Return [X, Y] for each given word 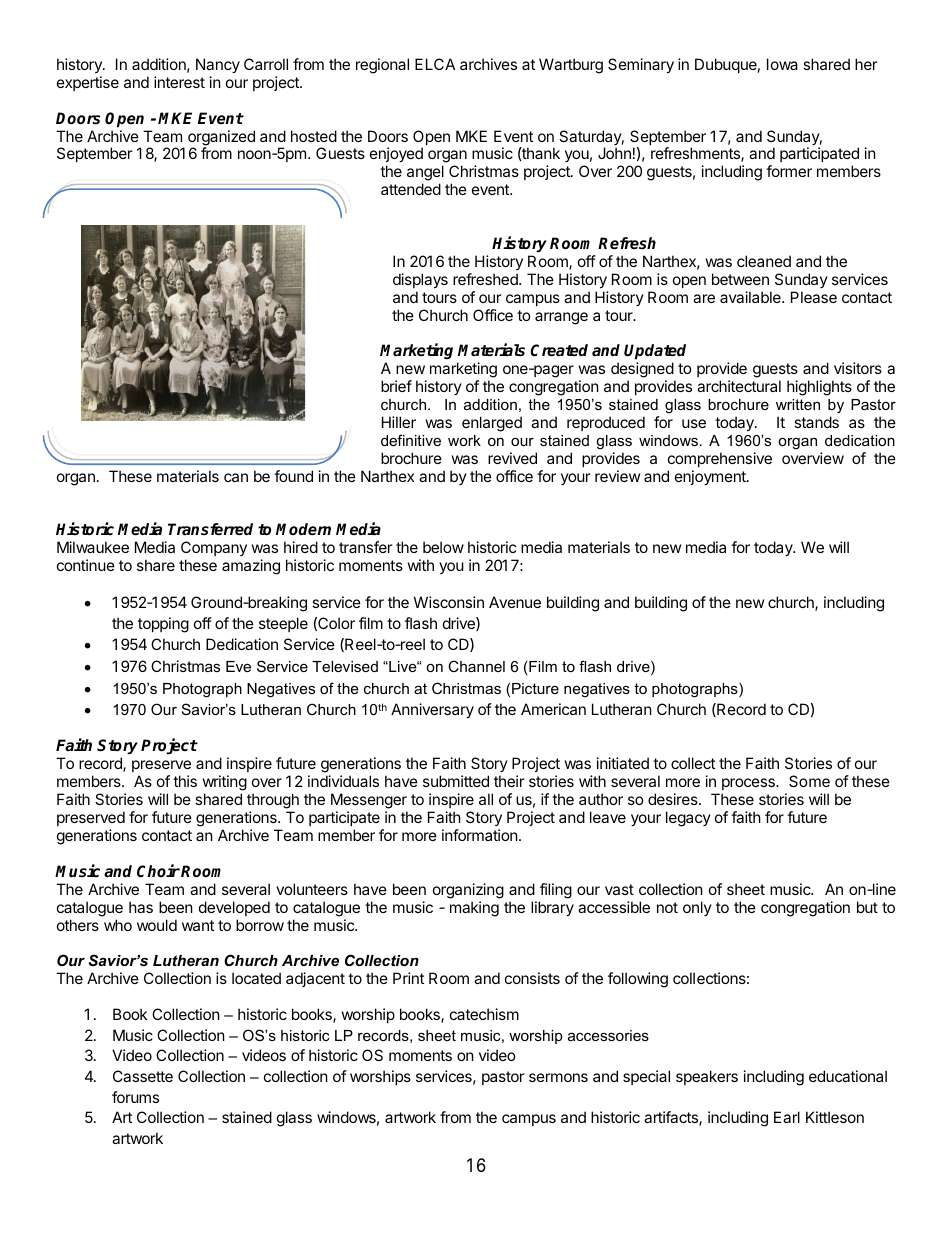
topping [163, 625]
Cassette [143, 1076]
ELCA [435, 64]
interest [179, 82]
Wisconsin [449, 602]
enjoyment [711, 477]
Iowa [782, 64]
